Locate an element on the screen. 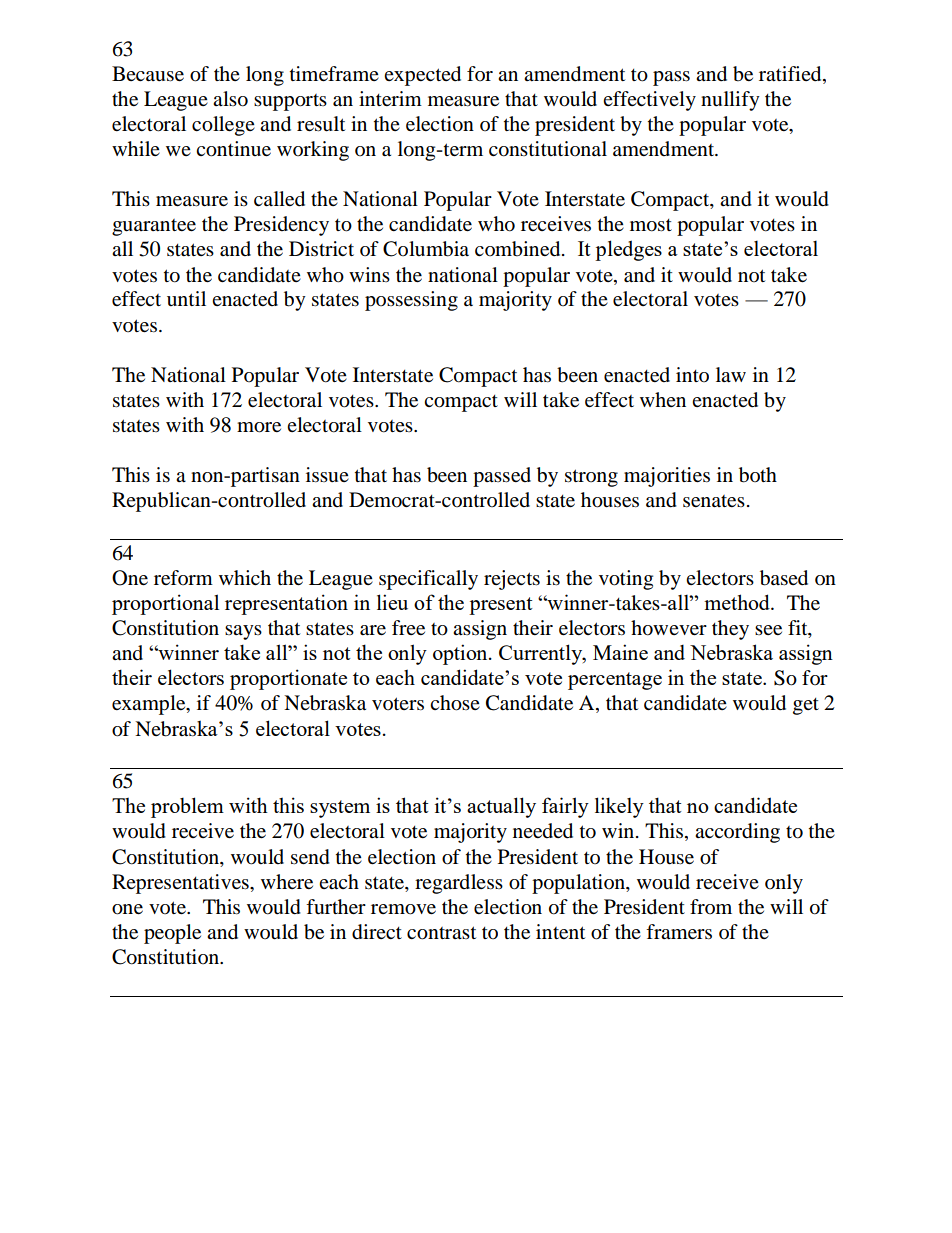 The image size is (952, 1233). nullify is located at coordinates (730, 101).
